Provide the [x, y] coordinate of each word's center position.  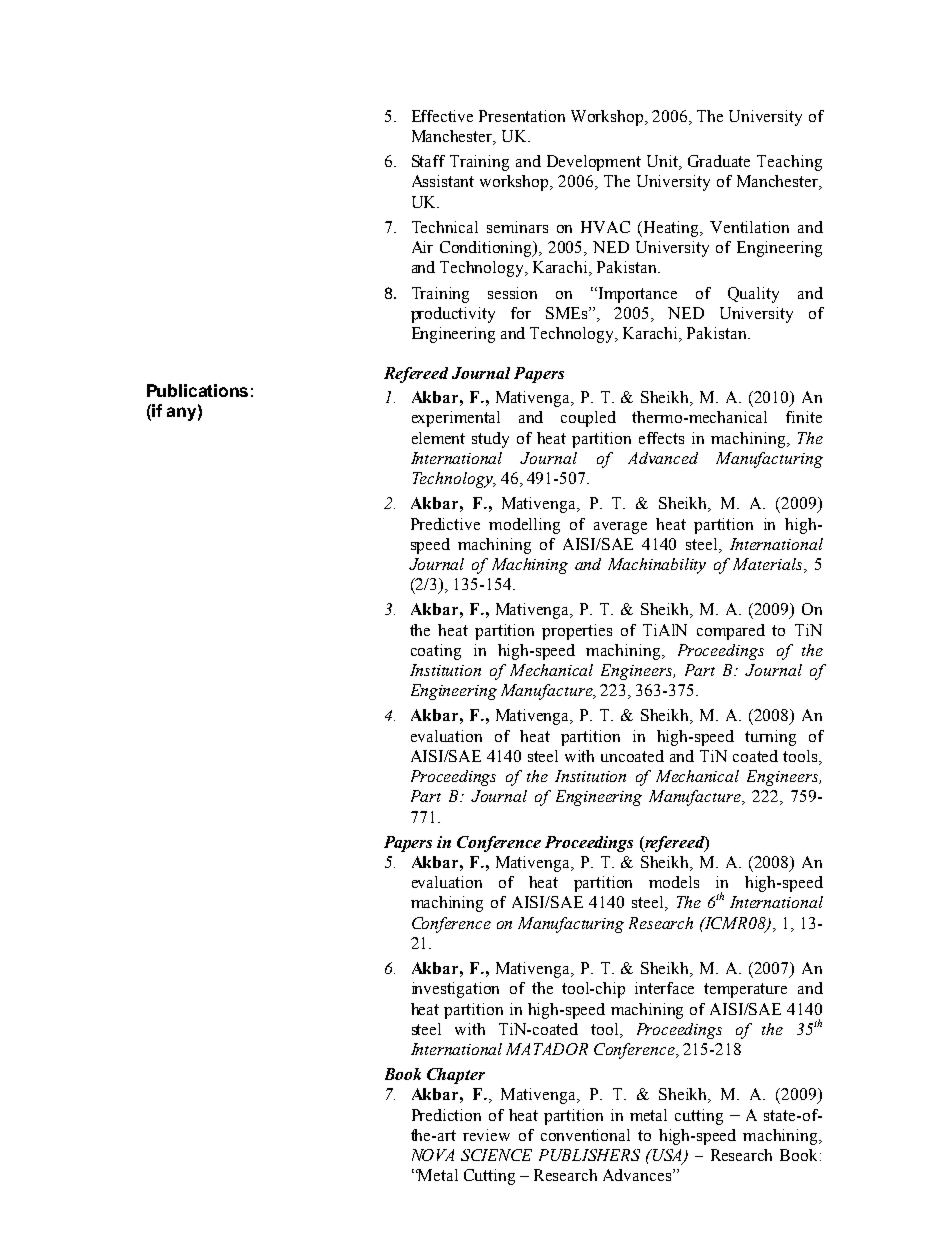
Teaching [789, 163]
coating [436, 652]
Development [594, 163]
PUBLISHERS [589, 1155]
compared [731, 632]
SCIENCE [496, 1155]
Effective [442, 116]
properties [577, 632]
